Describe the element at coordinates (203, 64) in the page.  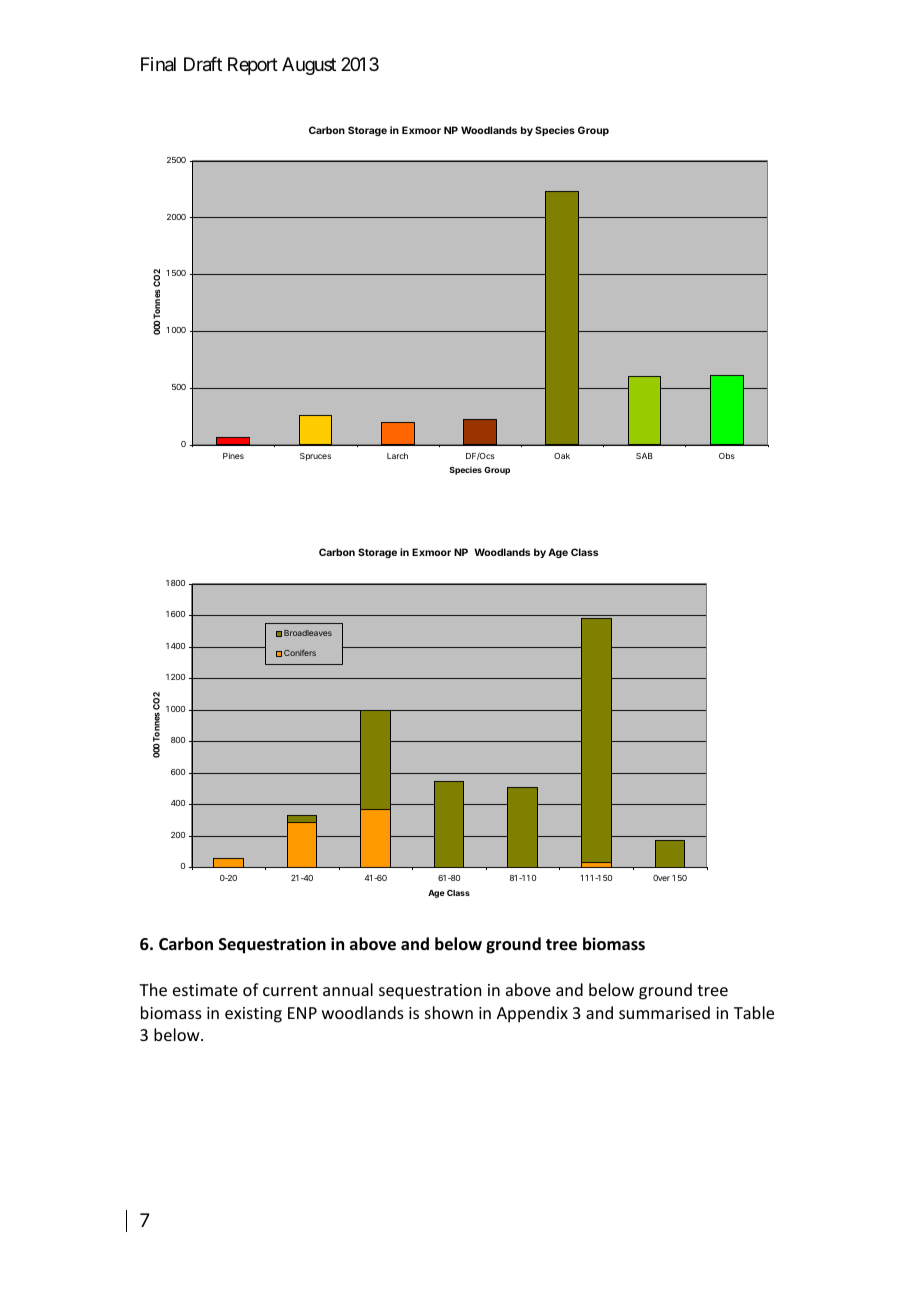
I see `Draft` at that location.
